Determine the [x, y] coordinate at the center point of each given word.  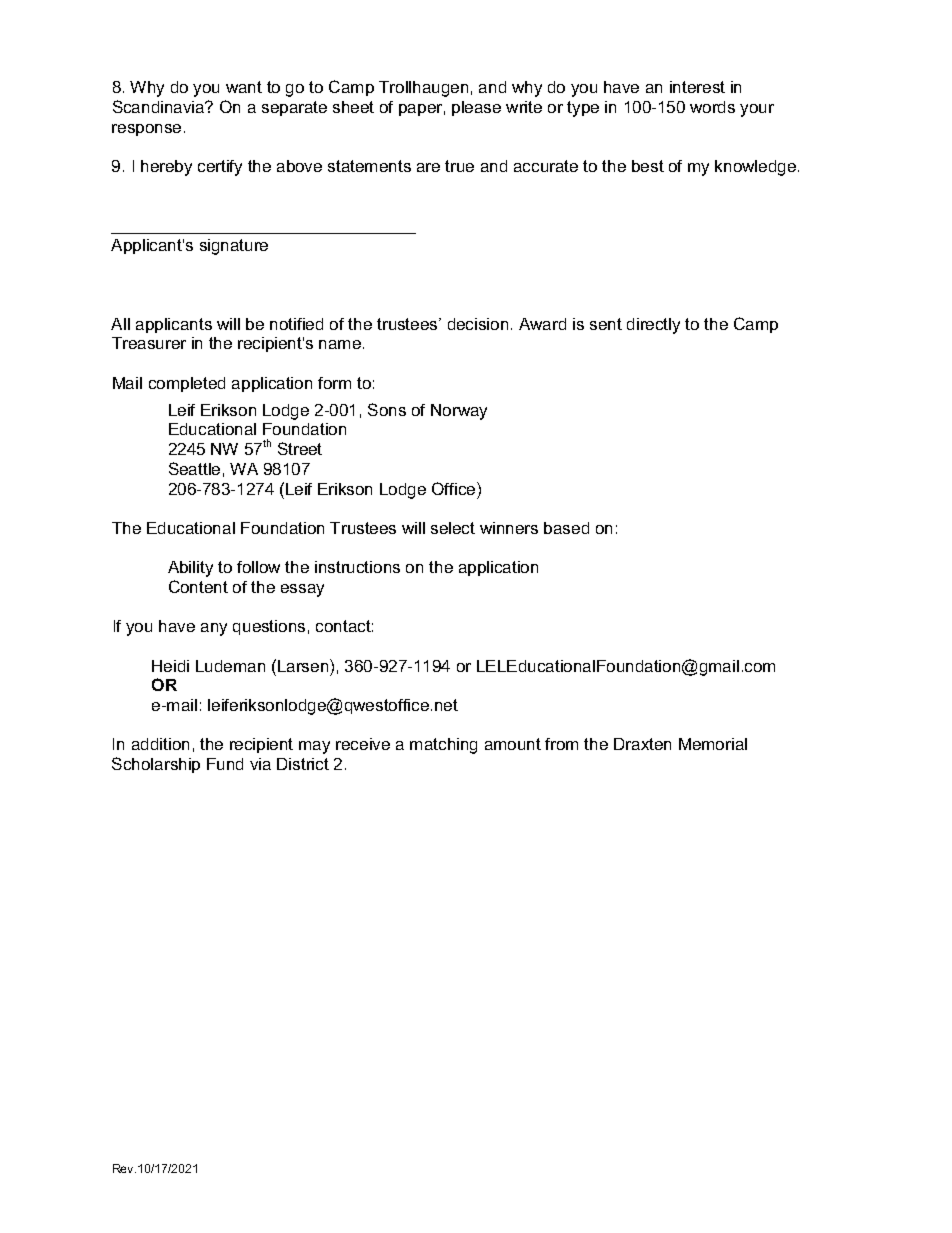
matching [443, 746]
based [566, 528]
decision [478, 324]
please [476, 108]
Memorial [713, 744]
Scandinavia [160, 106]
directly [653, 326]
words [712, 107]
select [453, 528]
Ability [190, 569]
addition [160, 744]
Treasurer [149, 343]
